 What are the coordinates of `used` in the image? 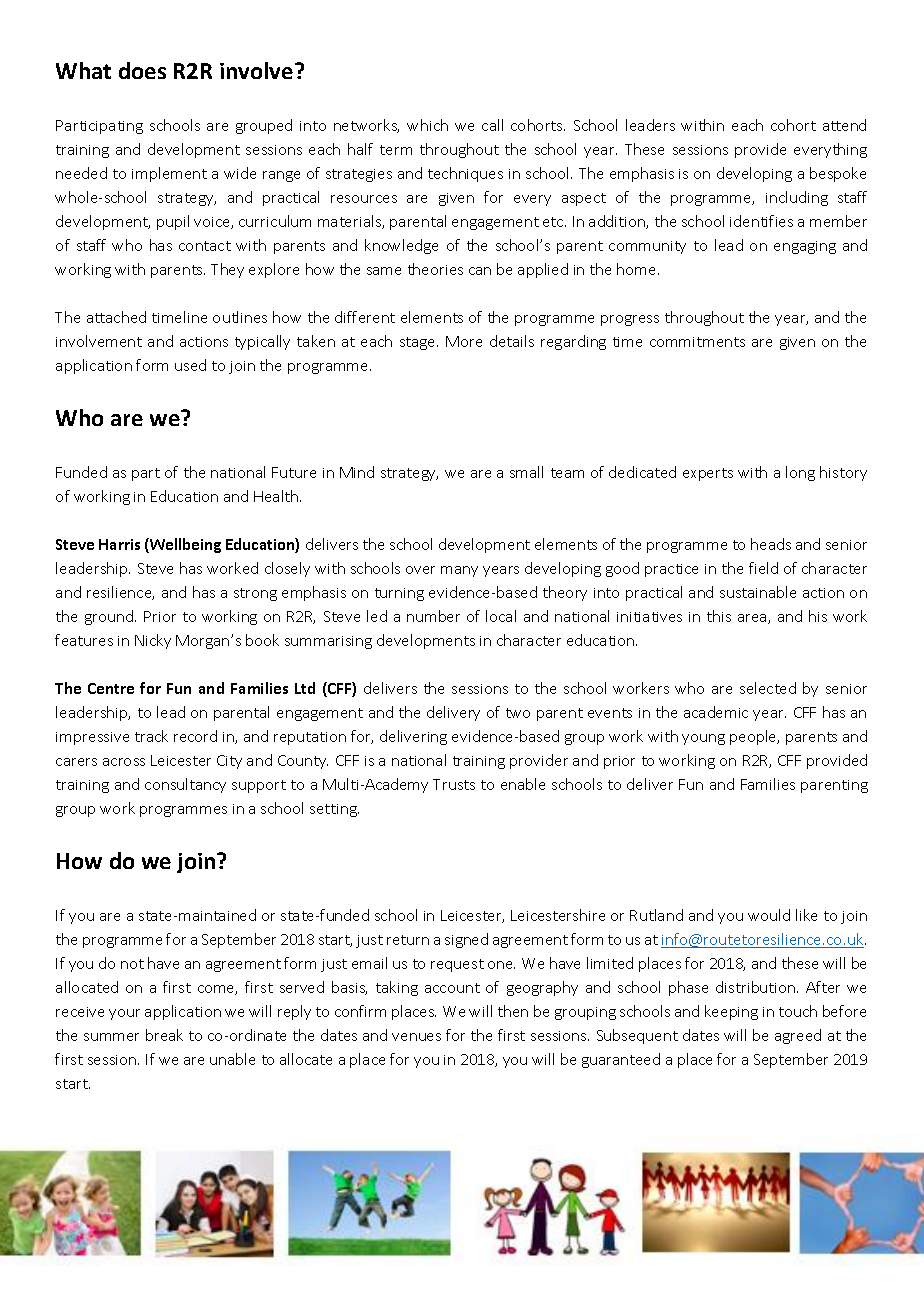 It's located at (190, 365).
